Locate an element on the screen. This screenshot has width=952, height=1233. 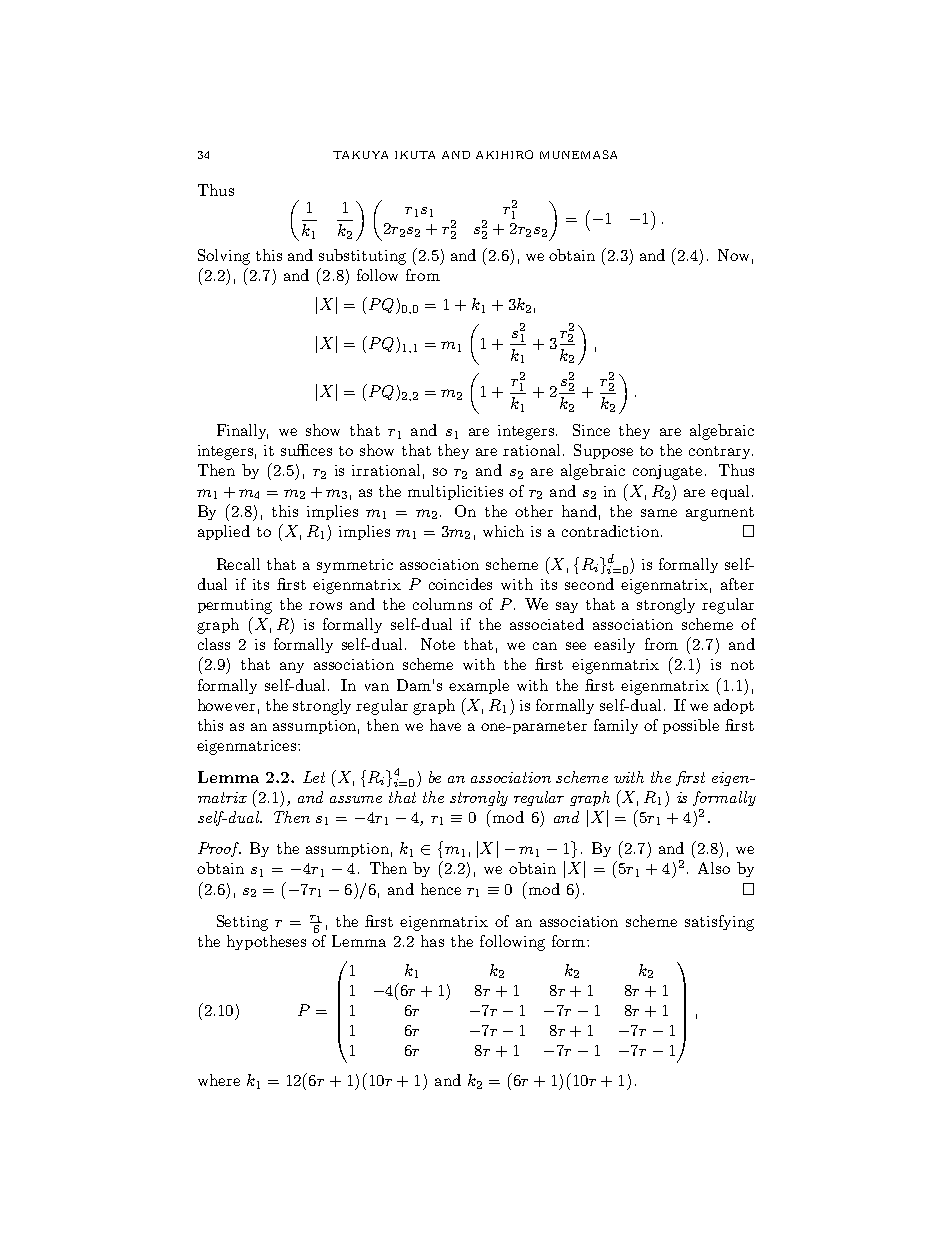
TAKUYA is located at coordinates (360, 155).
